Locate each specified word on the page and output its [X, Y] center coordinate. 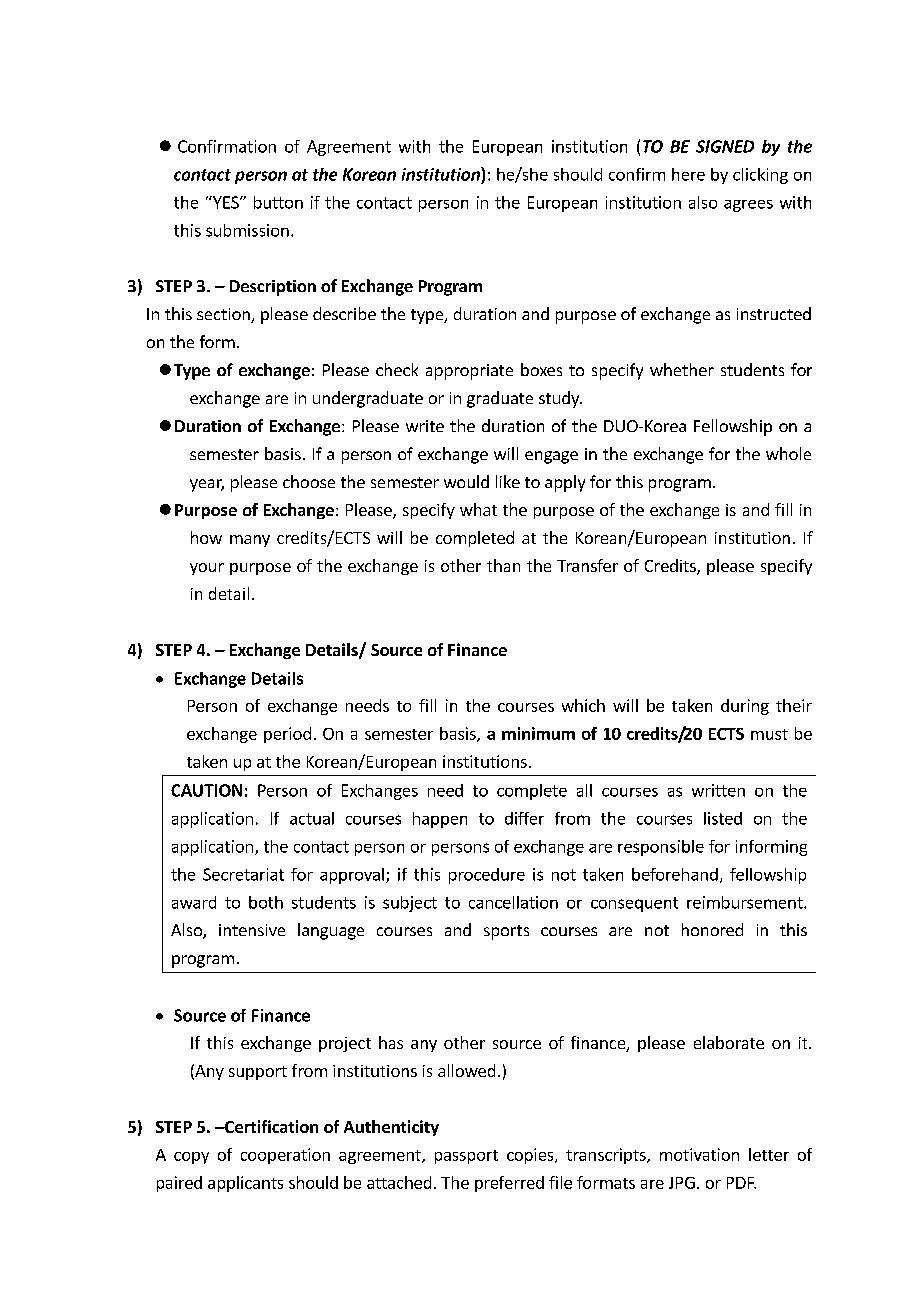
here [688, 174]
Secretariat [243, 874]
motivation [699, 1154]
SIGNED [725, 146]
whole [788, 453]
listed [723, 818]
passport [466, 1157]
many [250, 541]
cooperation [285, 1156]
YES [226, 202]
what [478, 509]
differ [524, 818]
